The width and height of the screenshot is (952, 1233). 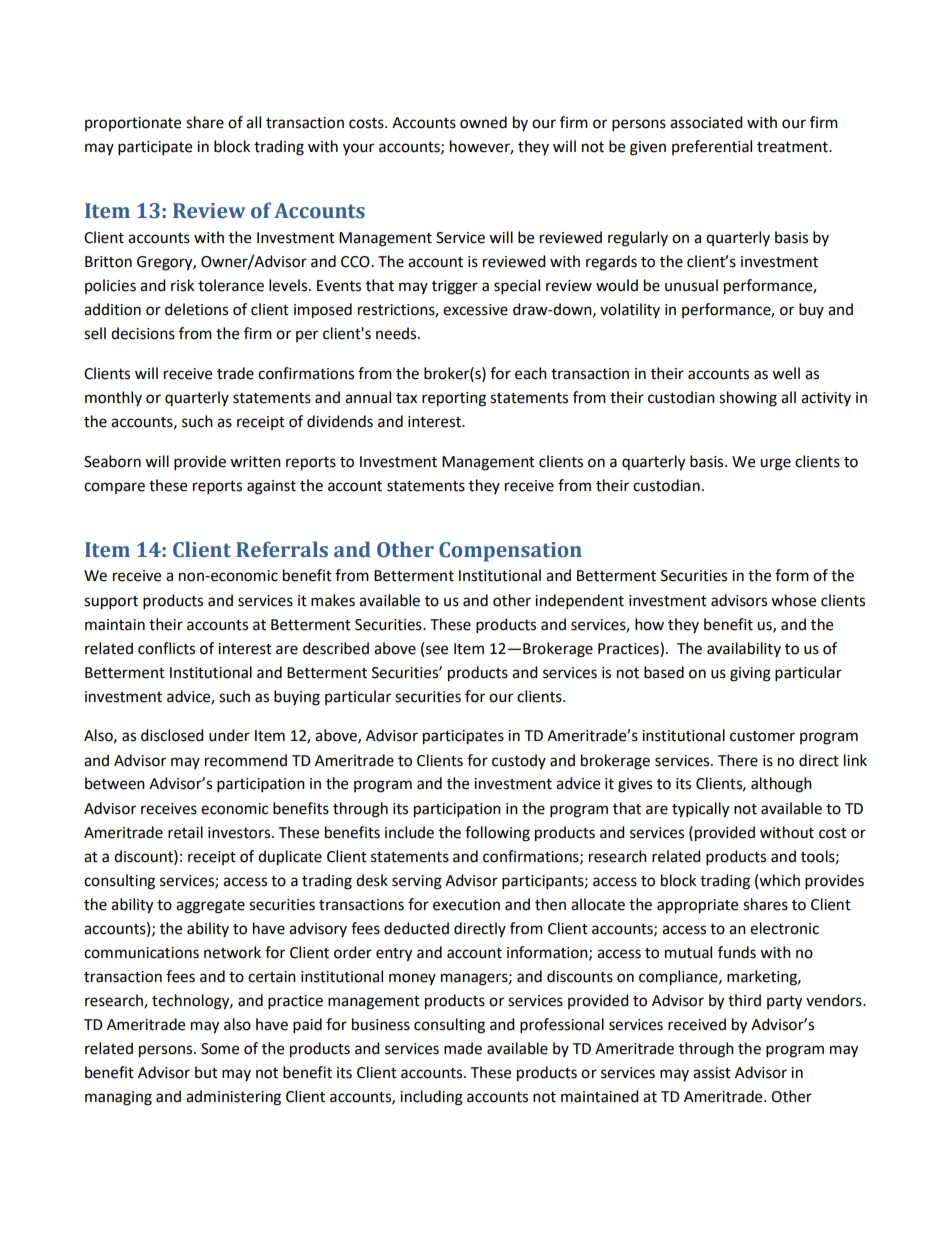 What do you see at coordinates (454, 399) in the screenshot?
I see `reporting` at bounding box center [454, 399].
